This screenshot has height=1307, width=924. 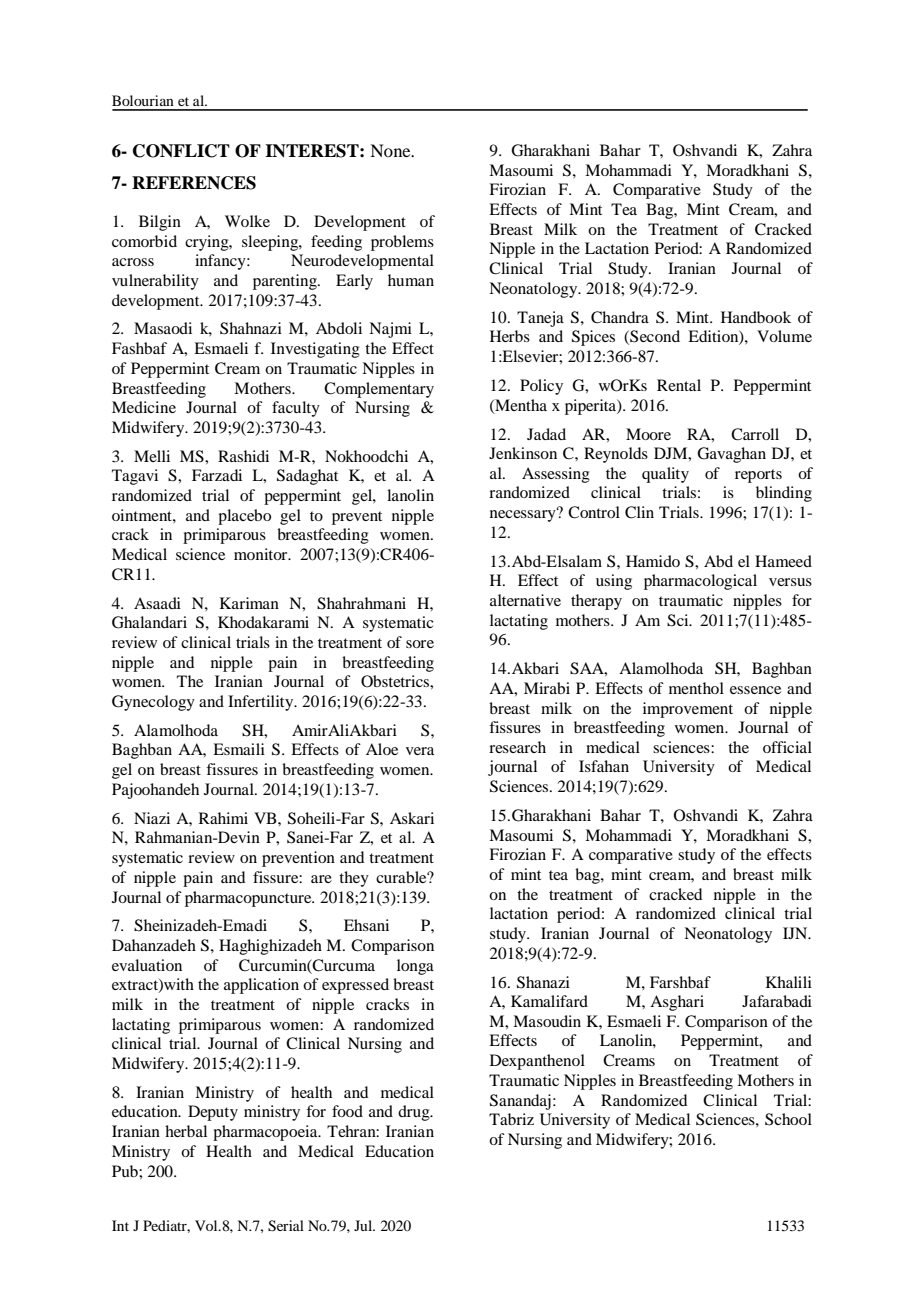 What do you see at coordinates (758, 476) in the screenshot?
I see `reports` at bounding box center [758, 476].
